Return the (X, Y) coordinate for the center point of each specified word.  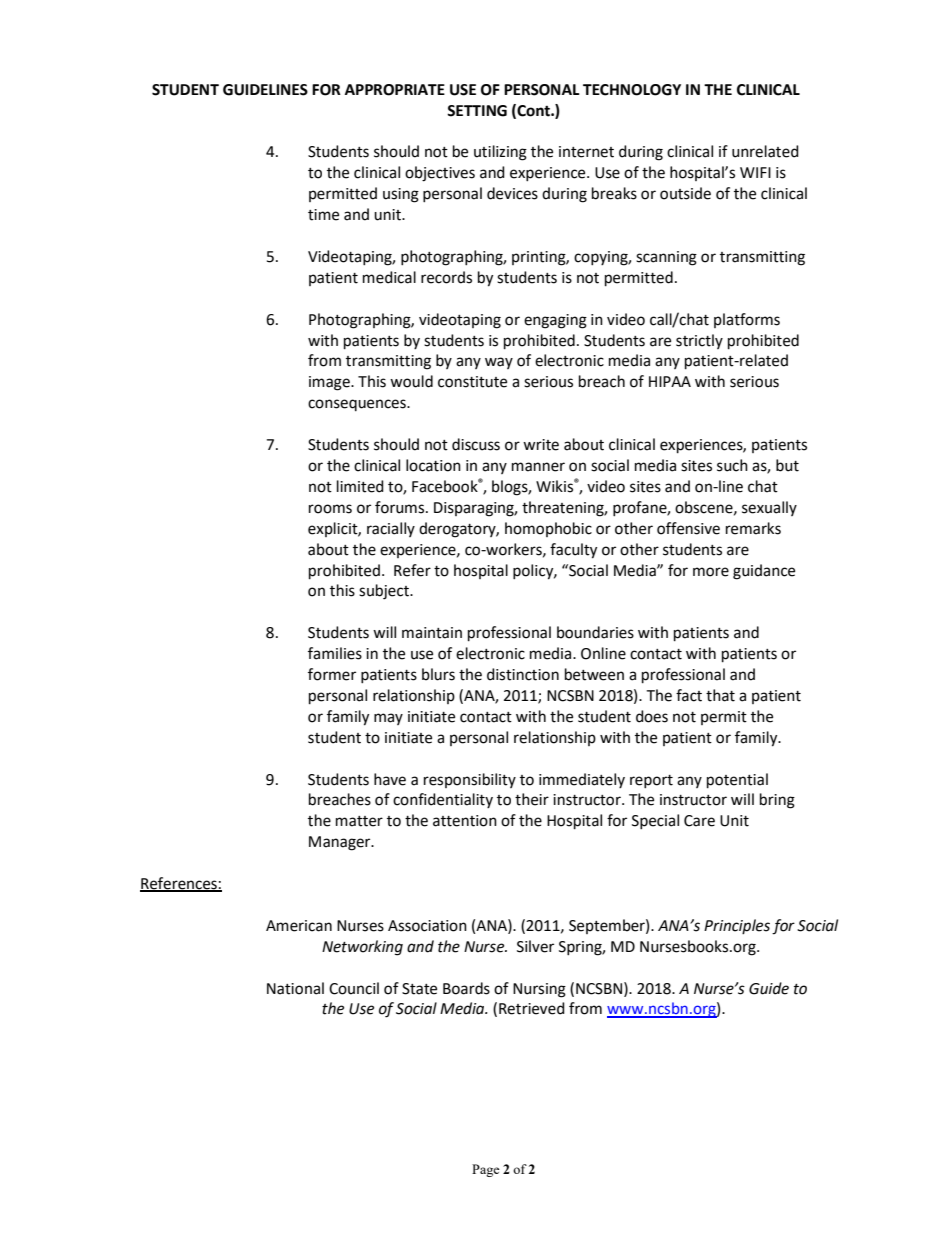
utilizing (500, 153)
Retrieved (532, 1008)
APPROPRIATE (395, 90)
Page (486, 1170)
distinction (523, 674)
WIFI (755, 172)
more (711, 572)
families (335, 653)
